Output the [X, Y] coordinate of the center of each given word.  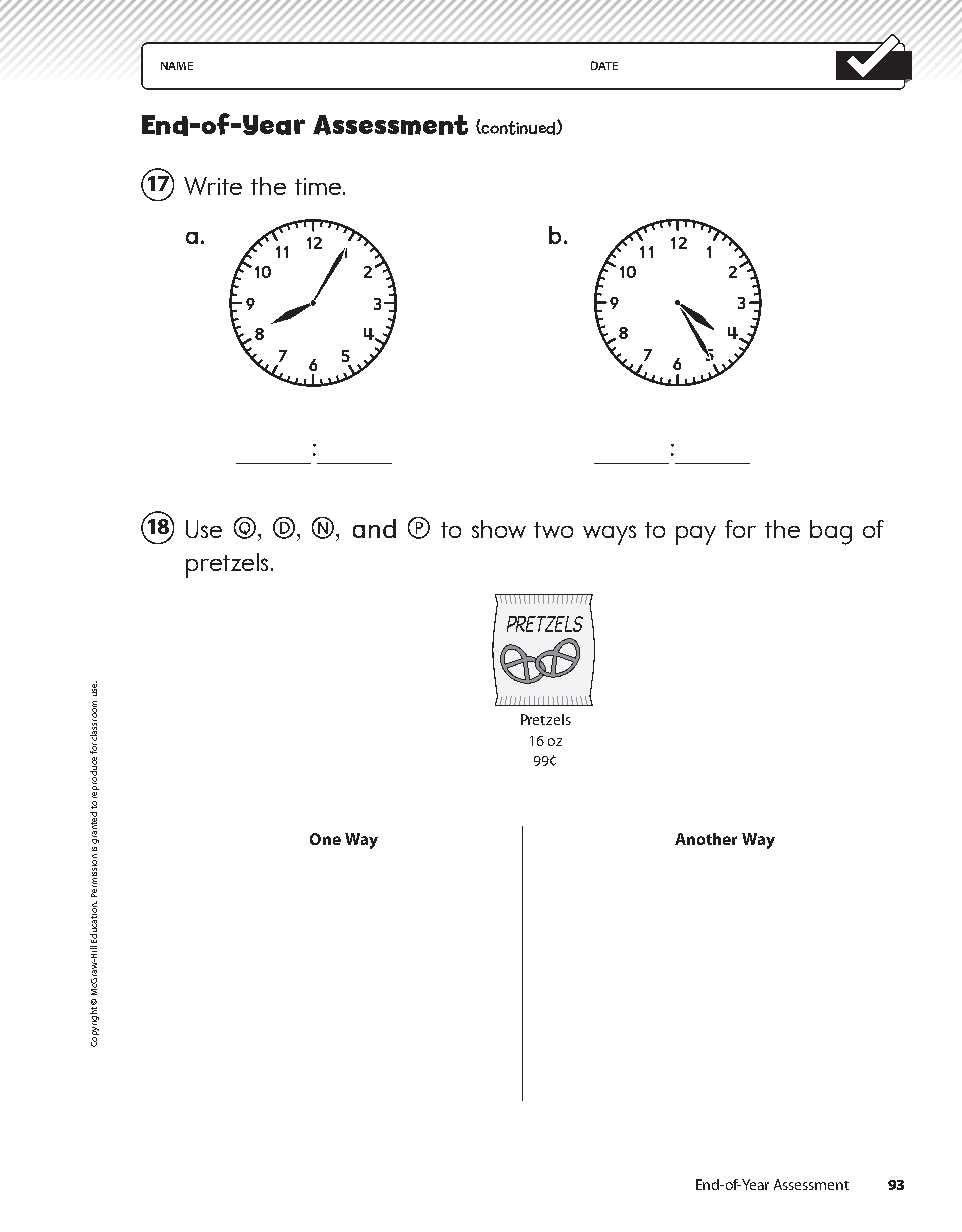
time [319, 186]
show [499, 529]
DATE [604, 65]
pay [696, 535]
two [553, 530]
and [374, 528]
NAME [177, 66]
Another [706, 839]
